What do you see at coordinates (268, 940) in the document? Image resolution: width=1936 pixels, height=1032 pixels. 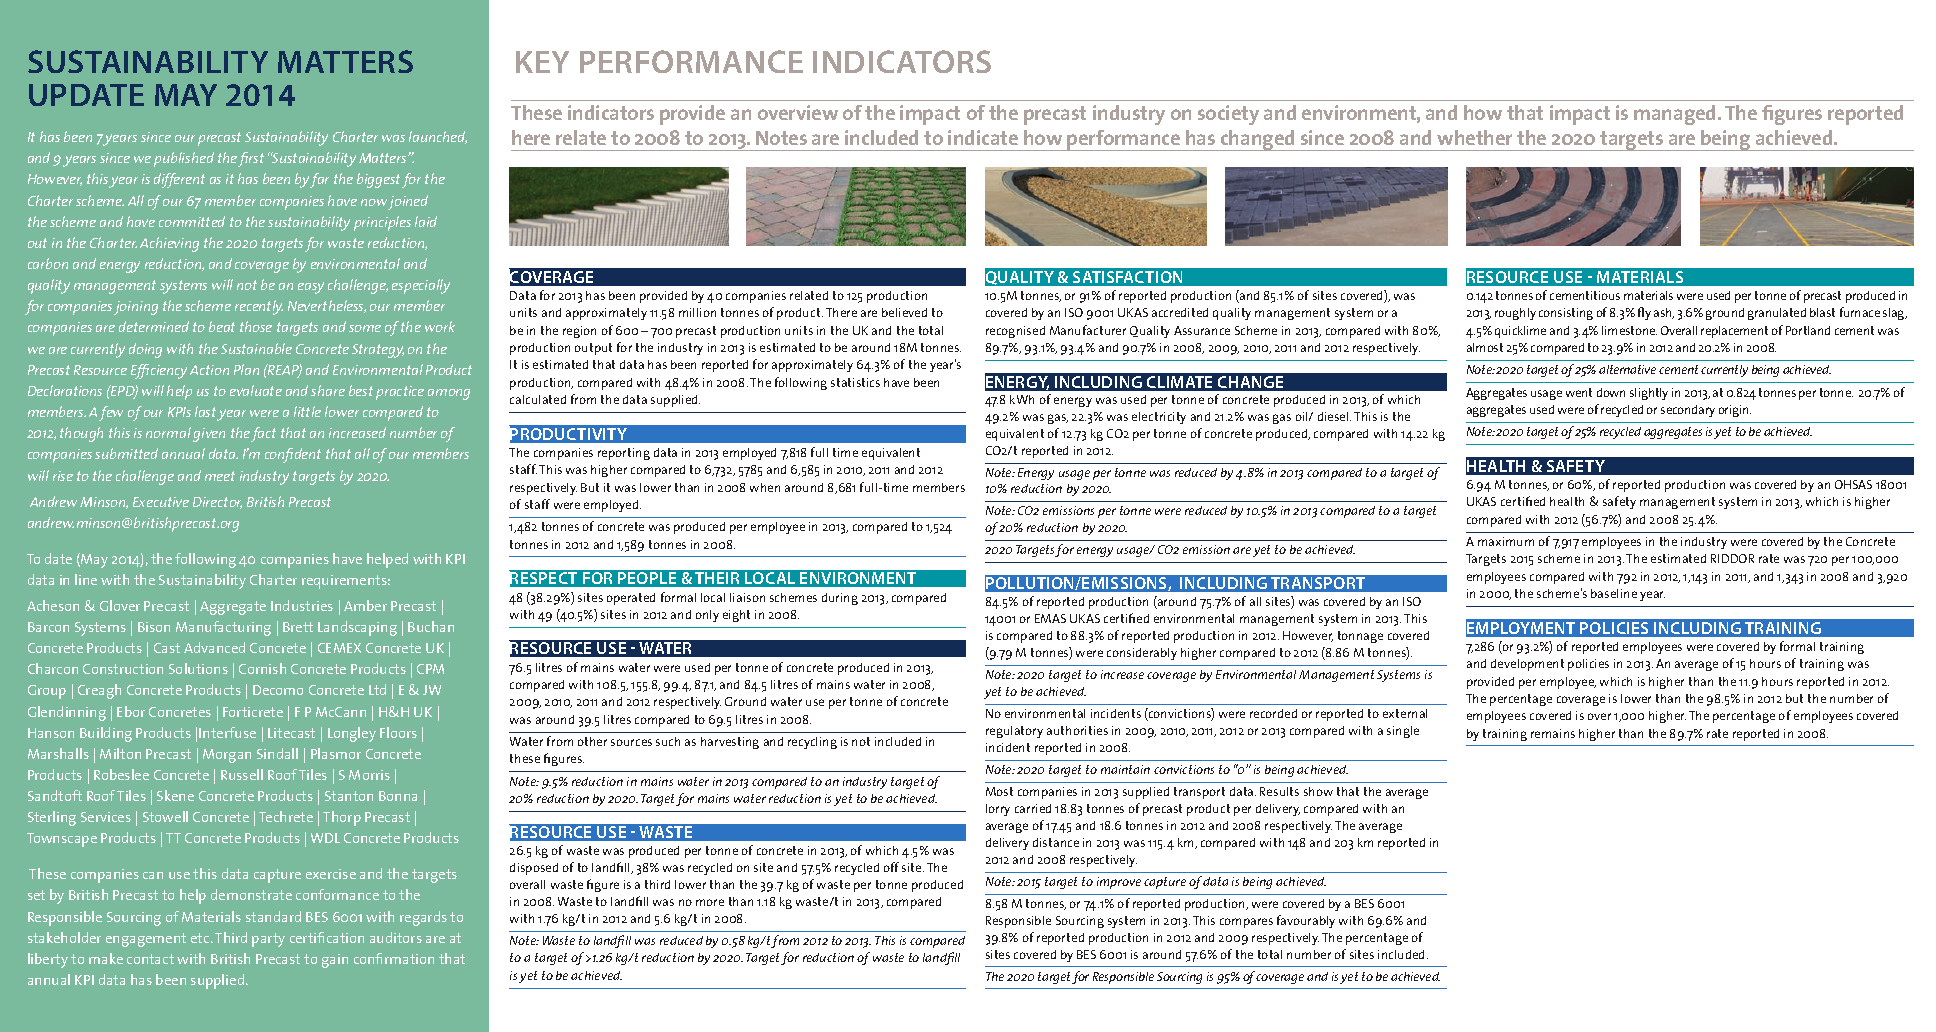 I see `party` at bounding box center [268, 940].
